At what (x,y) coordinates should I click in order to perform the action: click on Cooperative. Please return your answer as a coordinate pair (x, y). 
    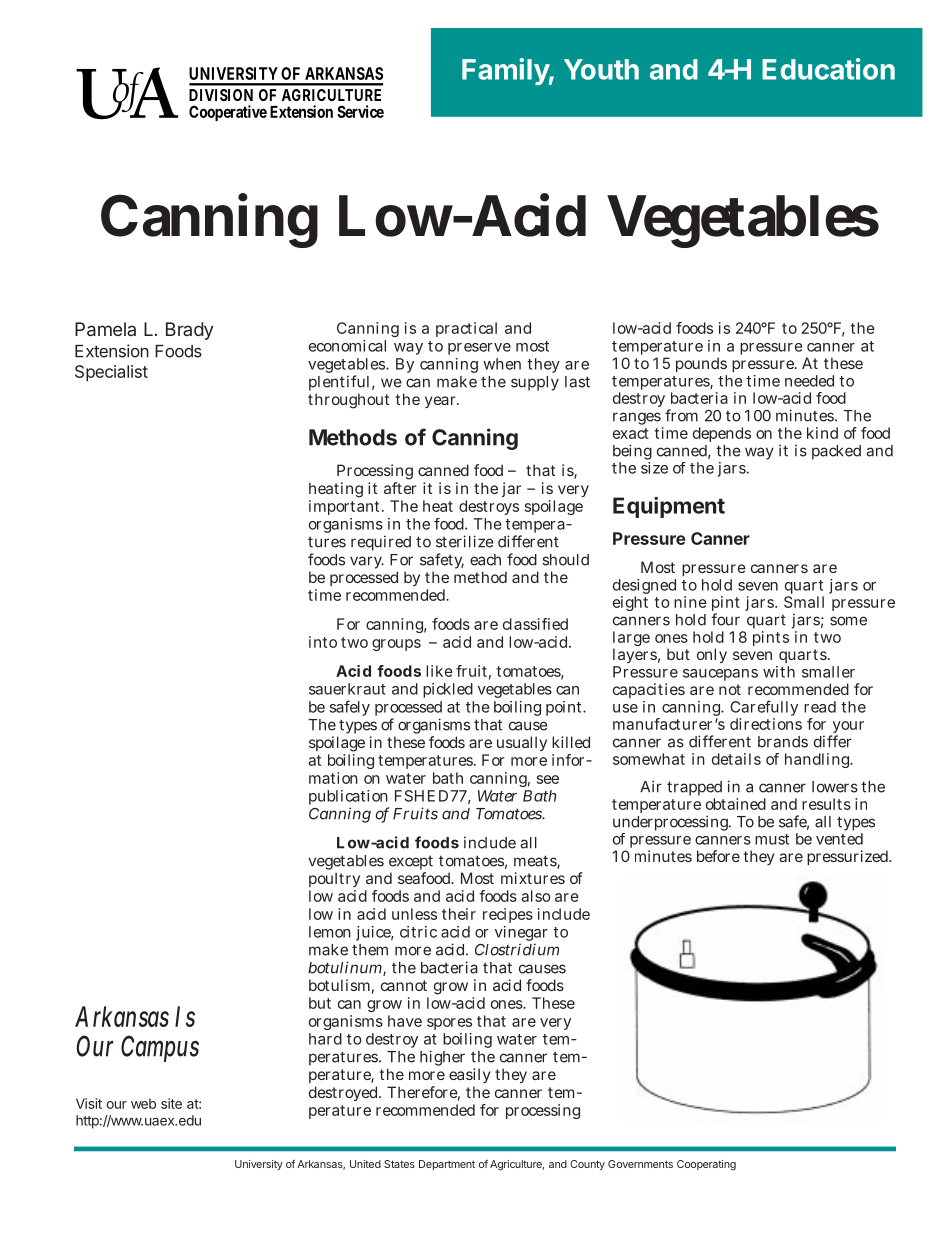
    Looking at the image, I should click on (228, 113).
